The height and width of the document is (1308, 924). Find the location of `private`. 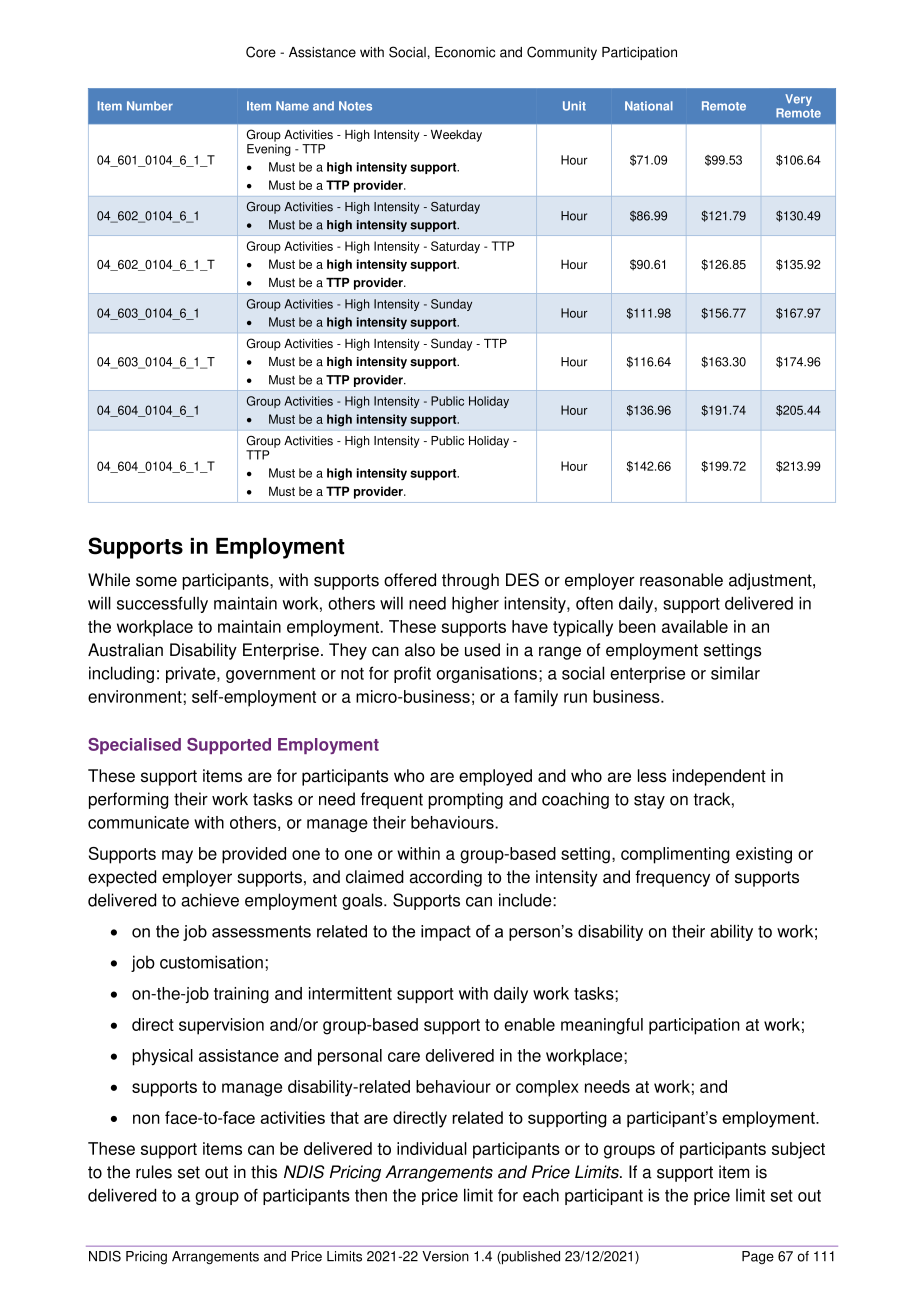

private is located at coordinates (192, 675).
